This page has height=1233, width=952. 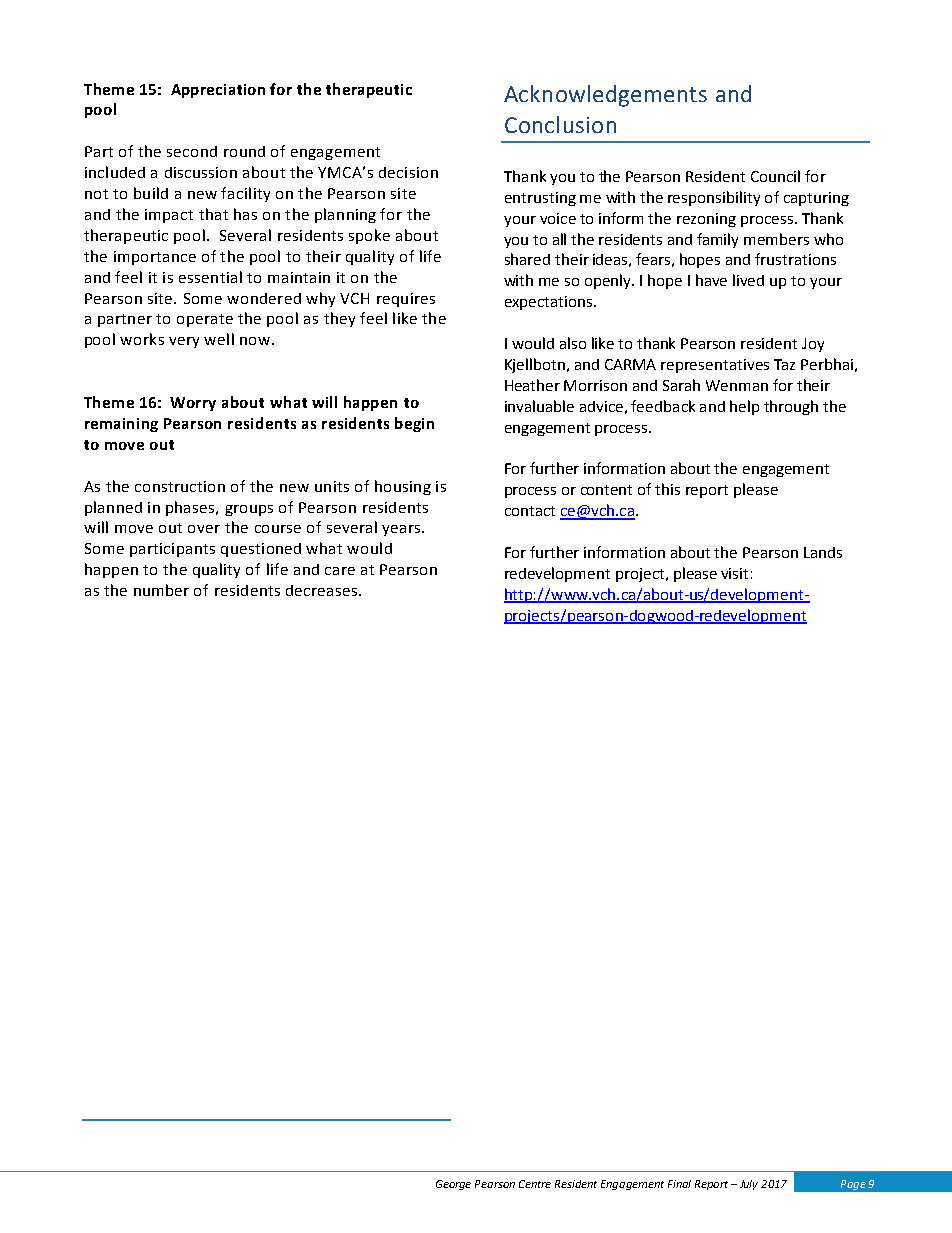 I want to click on second, so click(x=192, y=151).
